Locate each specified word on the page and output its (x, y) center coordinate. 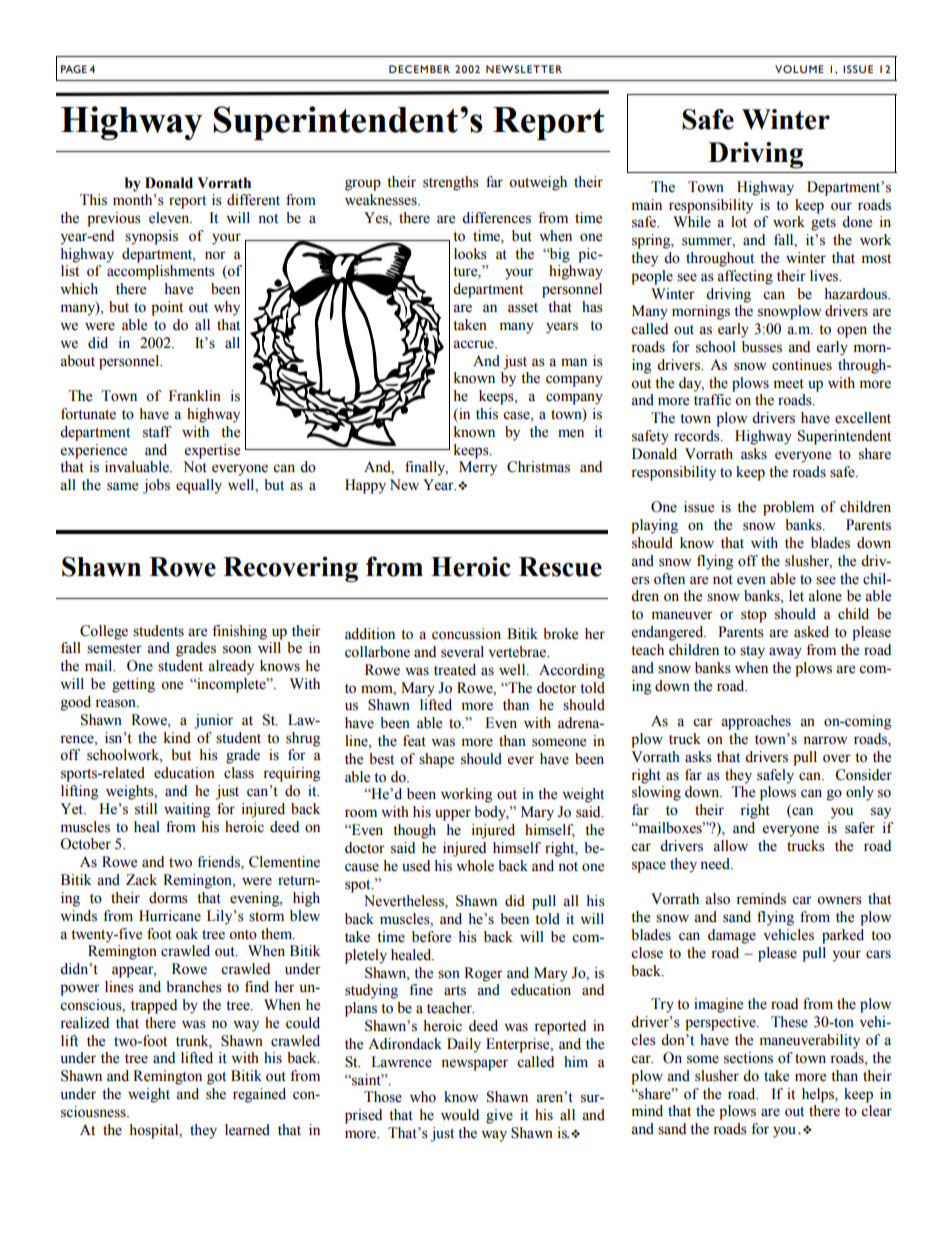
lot (739, 222)
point (167, 308)
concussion (466, 634)
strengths (451, 183)
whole (475, 866)
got (216, 1078)
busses (762, 347)
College (104, 632)
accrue (474, 344)
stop (754, 616)
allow (730, 846)
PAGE (74, 69)
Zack (141, 880)
